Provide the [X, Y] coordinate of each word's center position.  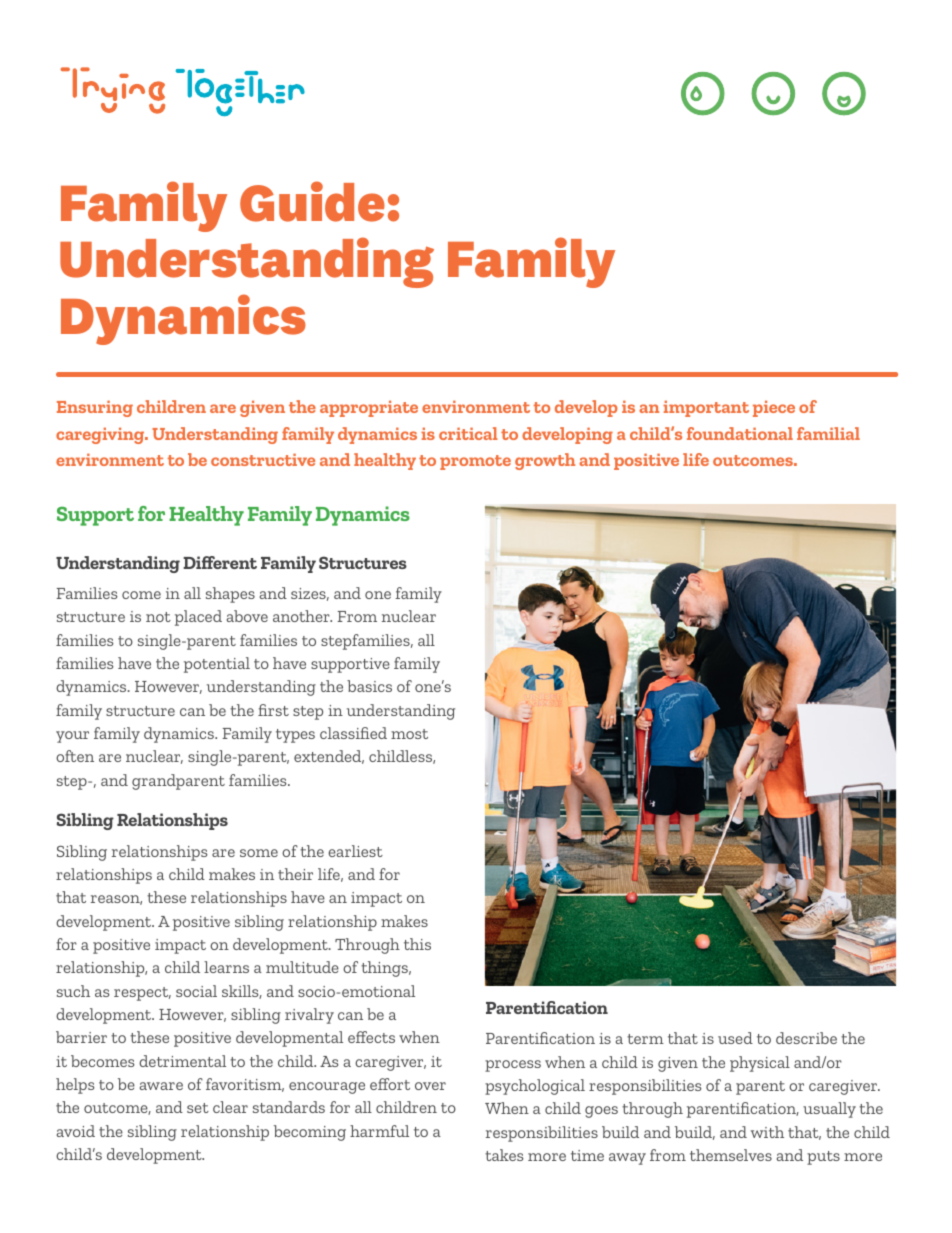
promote [475, 462]
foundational [740, 433]
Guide [312, 201]
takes [504, 1155]
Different [220, 562]
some [259, 853]
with [767, 1132]
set [198, 1108]
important [706, 408]
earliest [355, 851]
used [735, 1038]
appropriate [369, 408]
